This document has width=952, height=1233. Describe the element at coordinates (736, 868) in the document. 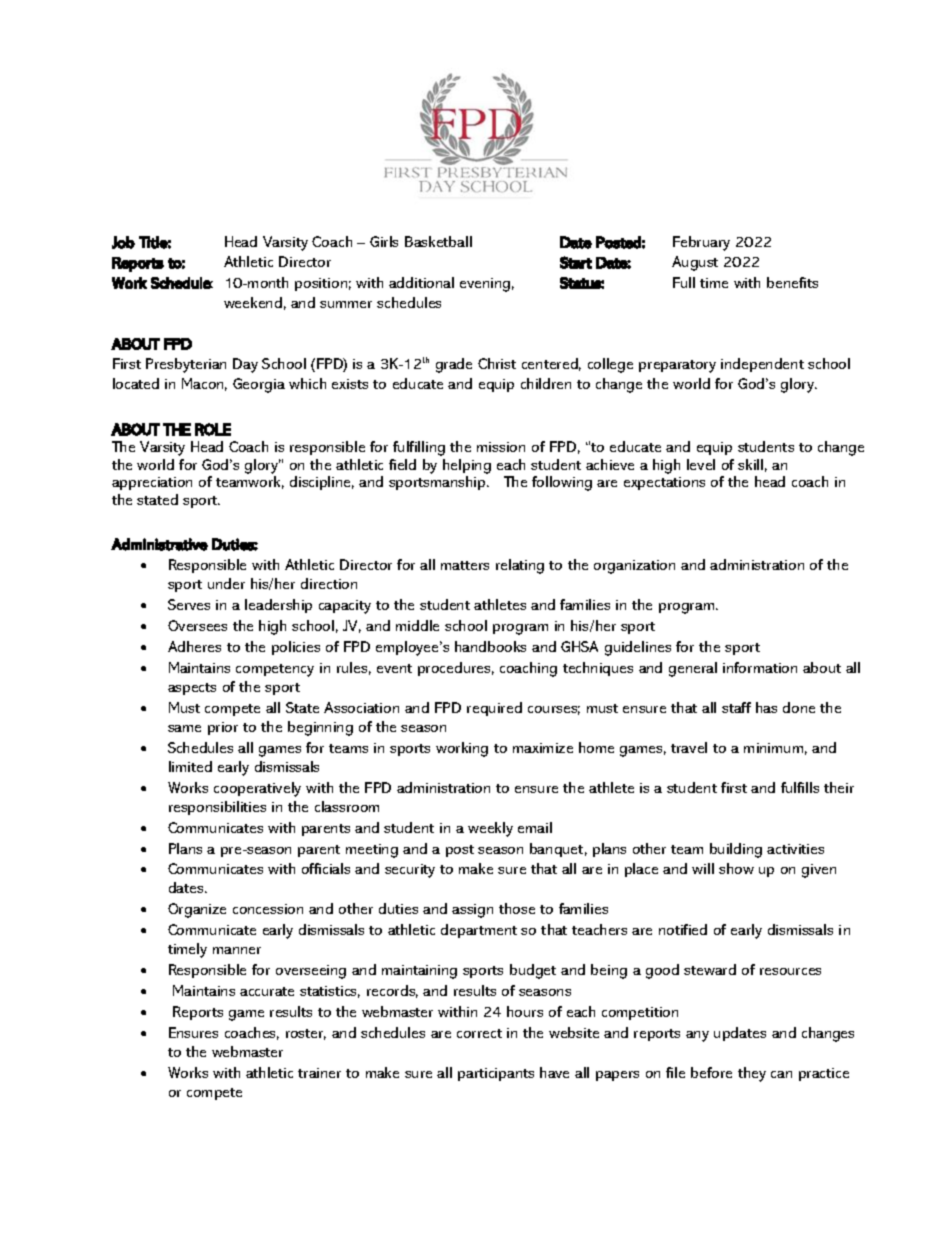

I see `show` at that location.
